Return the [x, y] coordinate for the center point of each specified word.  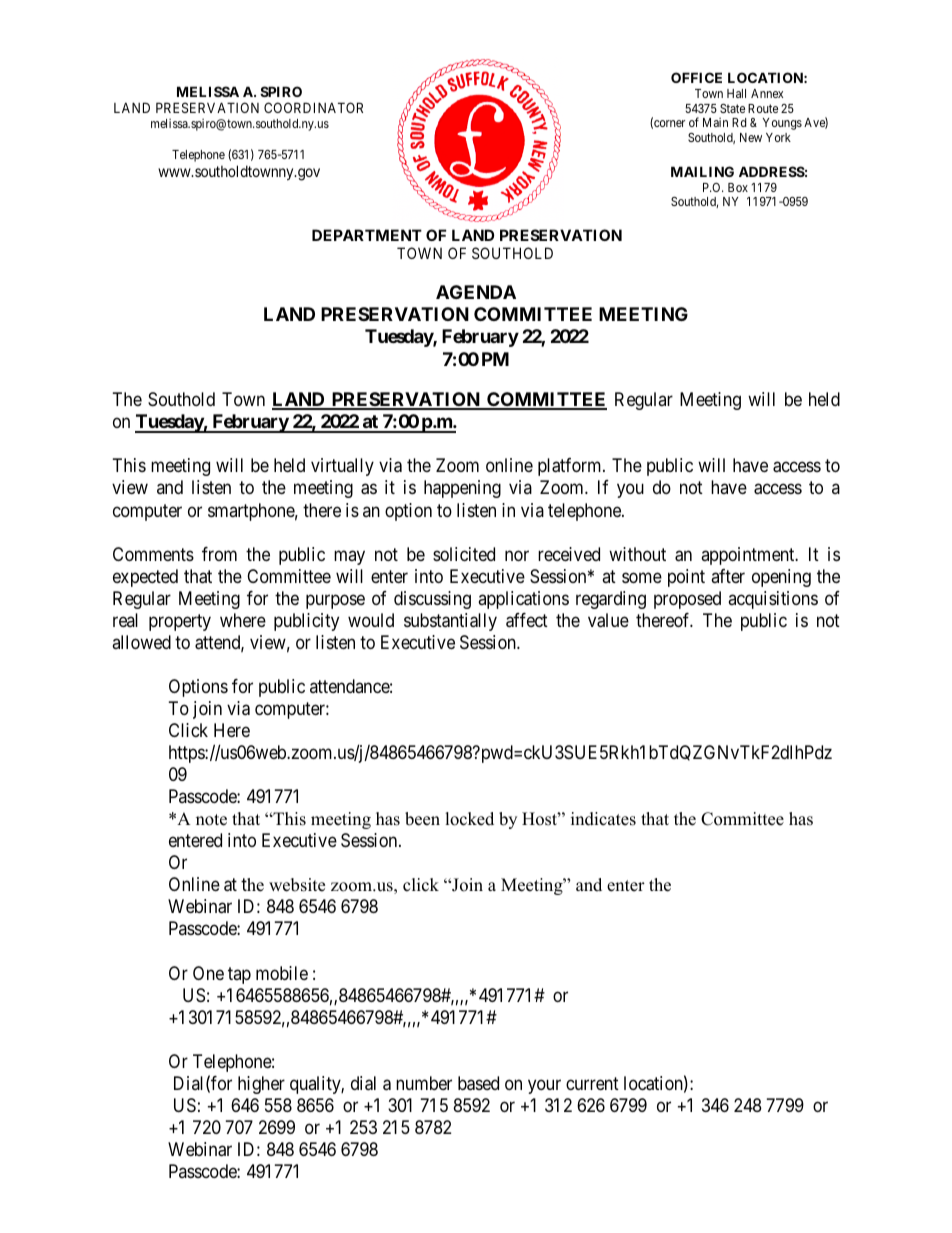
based [478, 1083]
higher [261, 1085]
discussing [432, 600]
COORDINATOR [313, 107]
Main [715, 122]
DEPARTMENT [367, 235]
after [728, 576]
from [219, 554]
